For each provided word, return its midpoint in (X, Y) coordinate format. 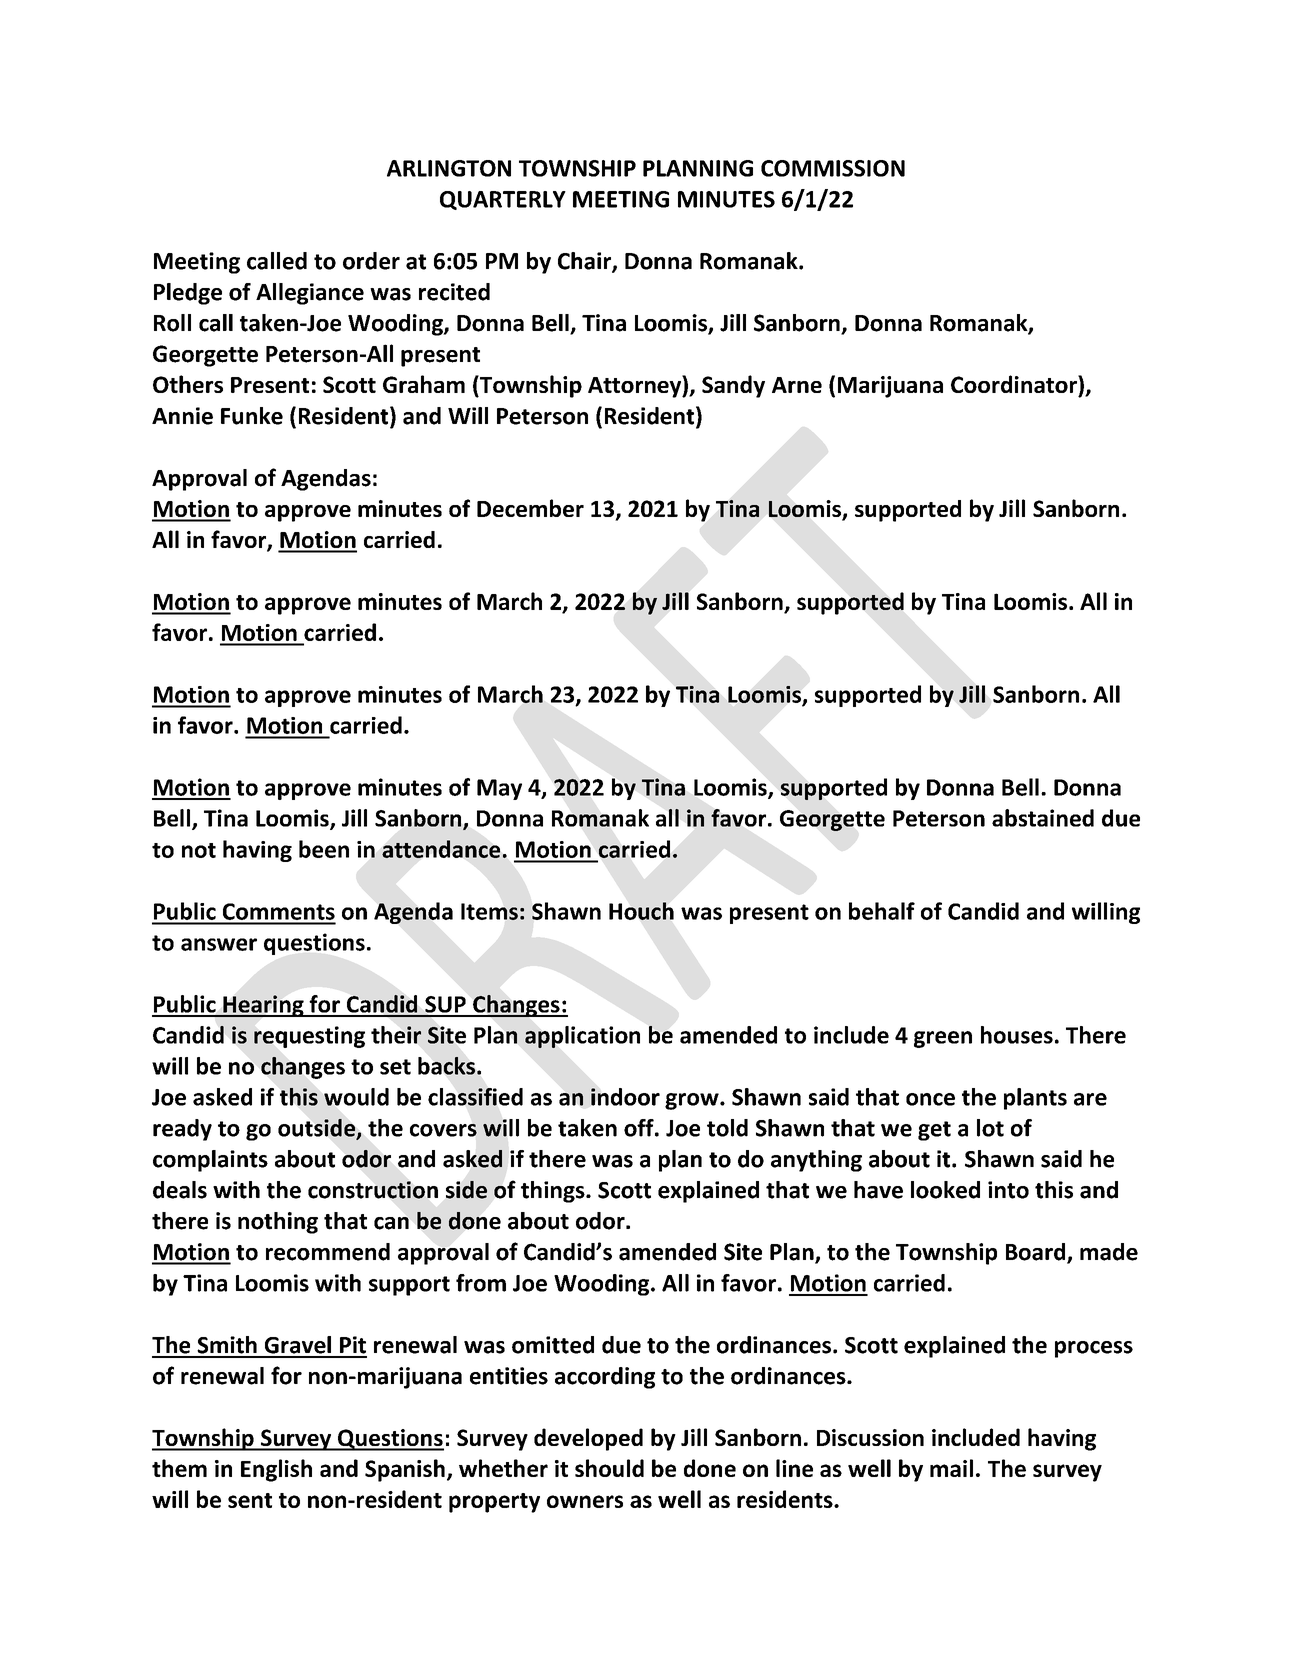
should (609, 1468)
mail (951, 1468)
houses (1017, 1035)
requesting (309, 1037)
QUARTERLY (503, 200)
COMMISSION (833, 168)
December (530, 508)
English (276, 1470)
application (582, 1037)
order (371, 261)
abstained (1043, 818)
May (499, 789)
